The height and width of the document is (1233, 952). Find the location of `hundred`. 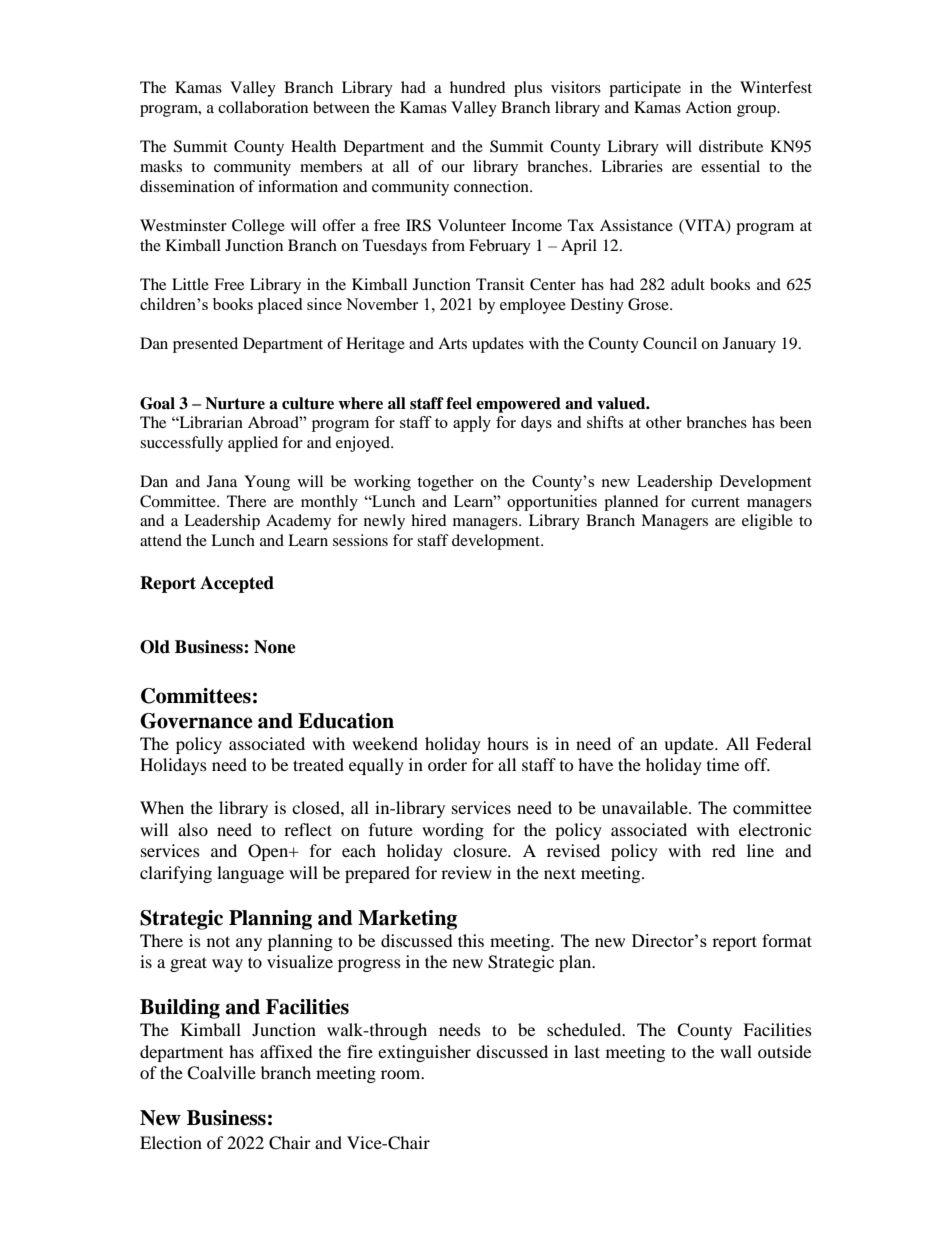

hundred is located at coordinates (478, 87).
